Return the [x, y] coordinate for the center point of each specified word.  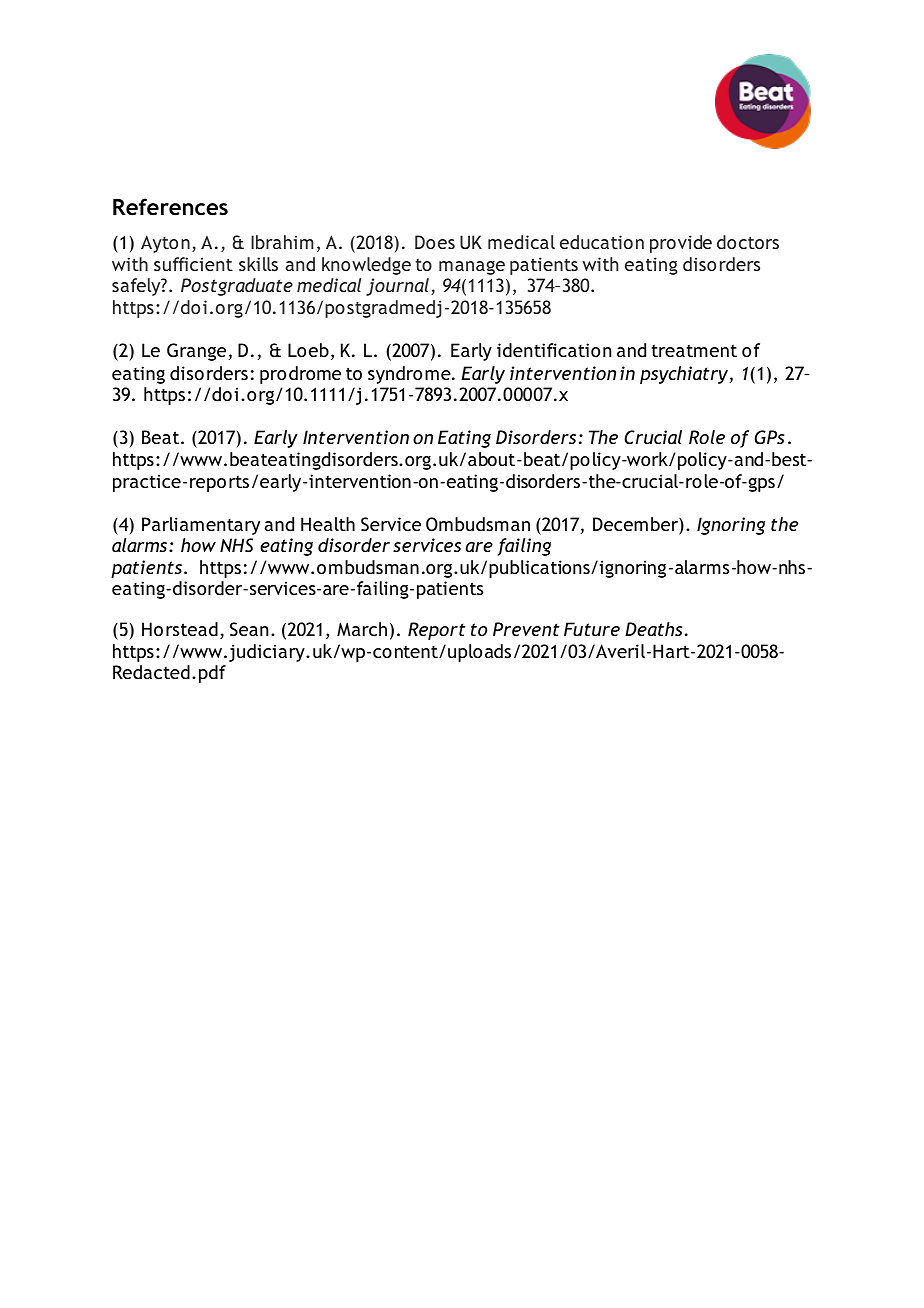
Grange [196, 352]
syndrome [410, 375]
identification [554, 350]
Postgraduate [237, 287]
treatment [694, 351]
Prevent [526, 629]
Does [435, 242]
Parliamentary [201, 526]
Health [328, 524]
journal [397, 287]
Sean [249, 629]
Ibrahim [282, 242]
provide [681, 244]
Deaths [653, 629]
